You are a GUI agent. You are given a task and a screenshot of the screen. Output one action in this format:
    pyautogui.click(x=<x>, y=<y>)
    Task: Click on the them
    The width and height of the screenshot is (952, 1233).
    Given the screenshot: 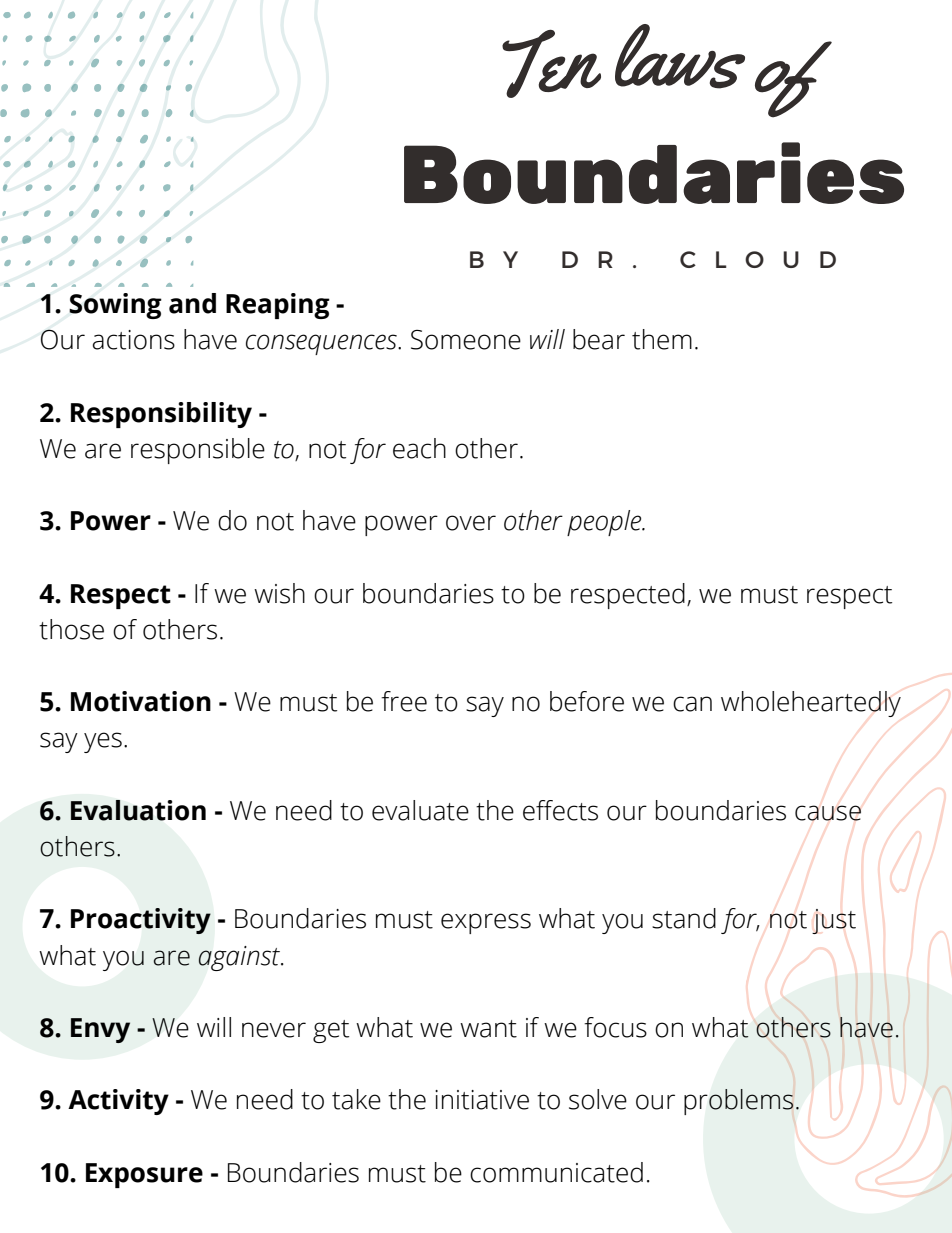 What is the action you would take?
    pyautogui.click(x=662, y=339)
